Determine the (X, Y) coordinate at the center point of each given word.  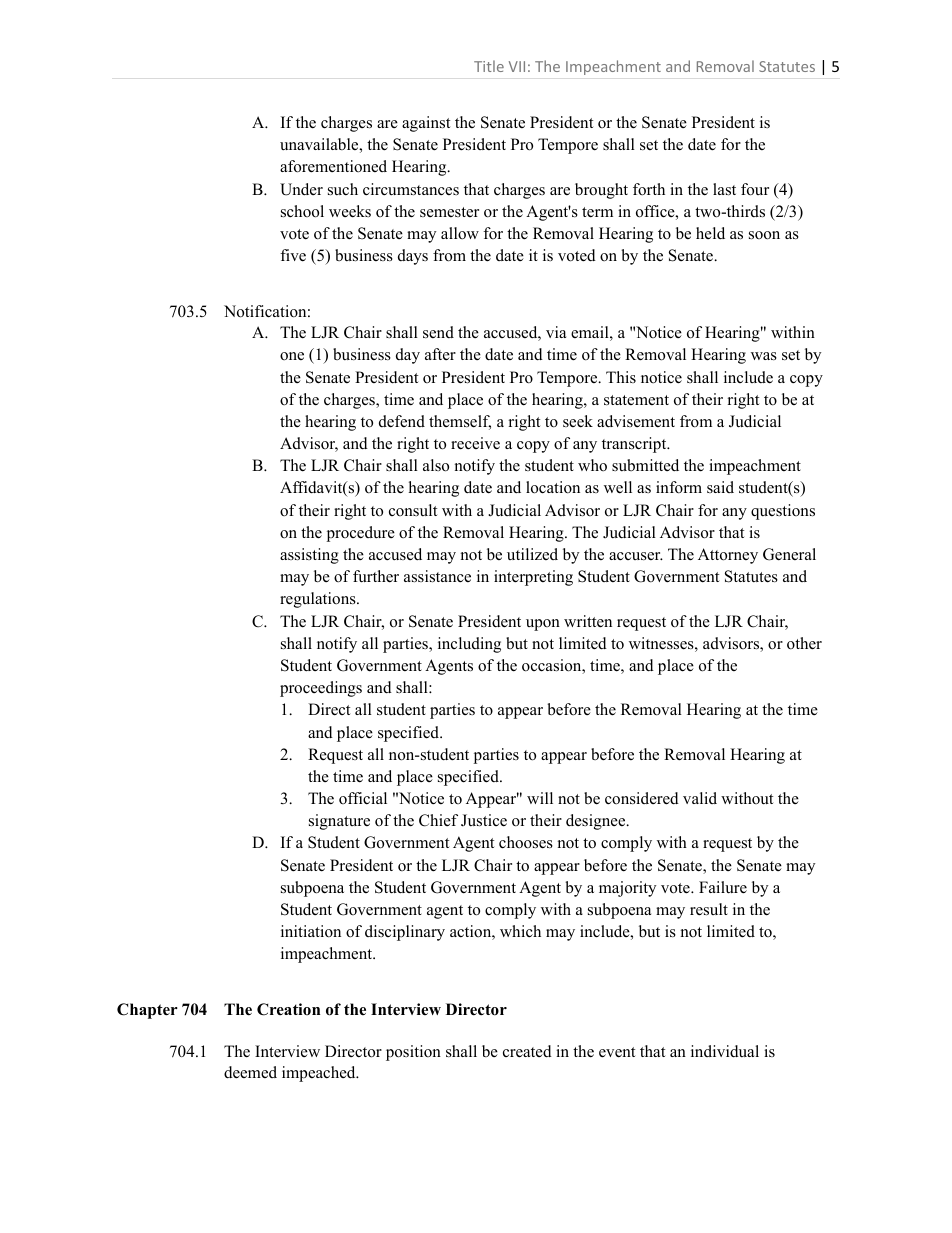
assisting (309, 556)
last (724, 189)
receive (475, 443)
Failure (723, 887)
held (710, 233)
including (469, 645)
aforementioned (333, 166)
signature (339, 822)
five (293, 255)
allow (460, 233)
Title (489, 66)
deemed (250, 1072)
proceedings (321, 689)
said (720, 487)
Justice (484, 820)
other (804, 643)
